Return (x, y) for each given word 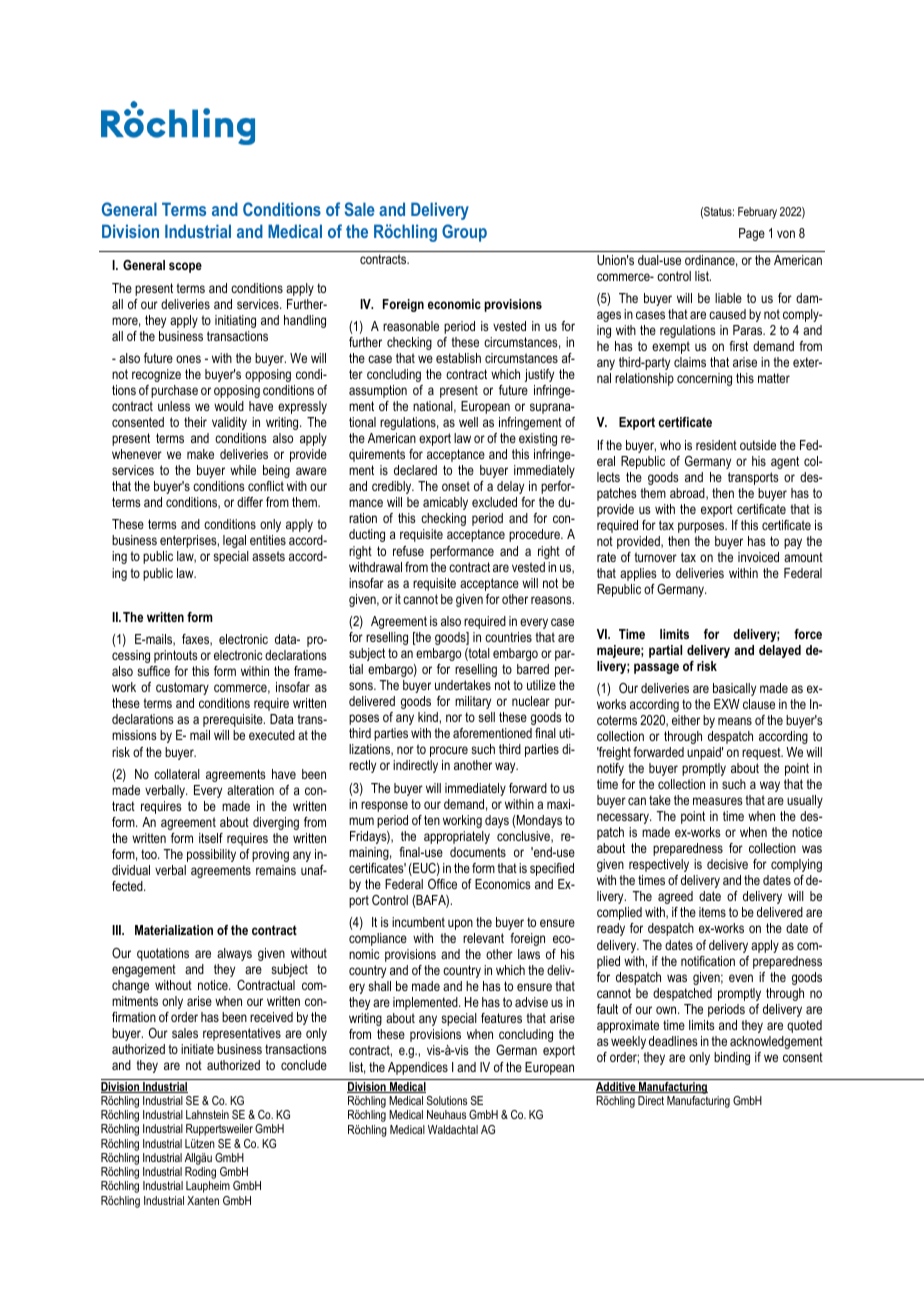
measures (718, 801)
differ (250, 502)
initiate (197, 1049)
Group (464, 233)
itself (211, 838)
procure (449, 751)
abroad (688, 494)
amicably (445, 503)
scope (185, 267)
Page (752, 234)
